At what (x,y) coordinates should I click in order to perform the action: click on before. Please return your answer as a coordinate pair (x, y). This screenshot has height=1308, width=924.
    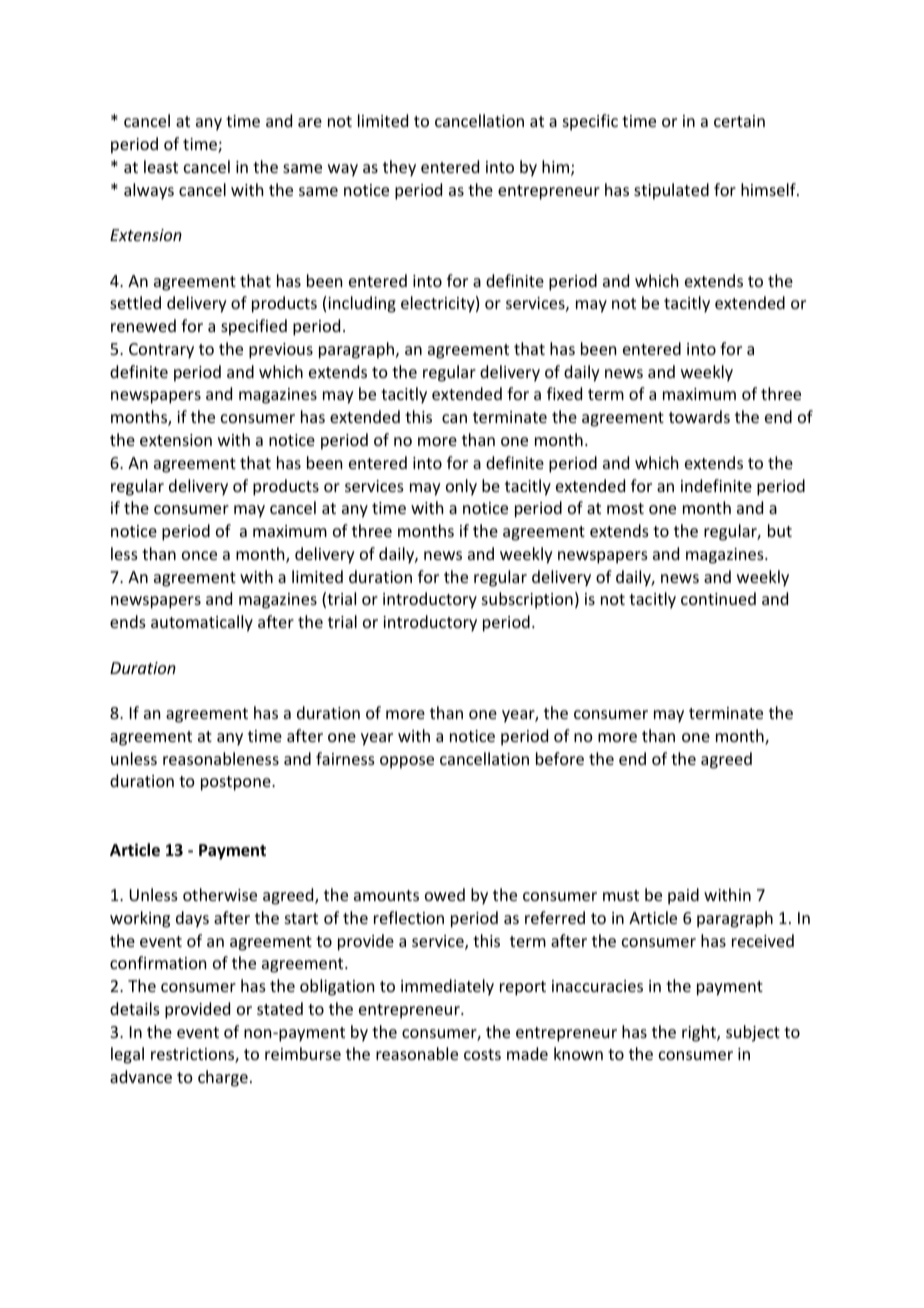
    Looking at the image, I should click on (560, 758).
